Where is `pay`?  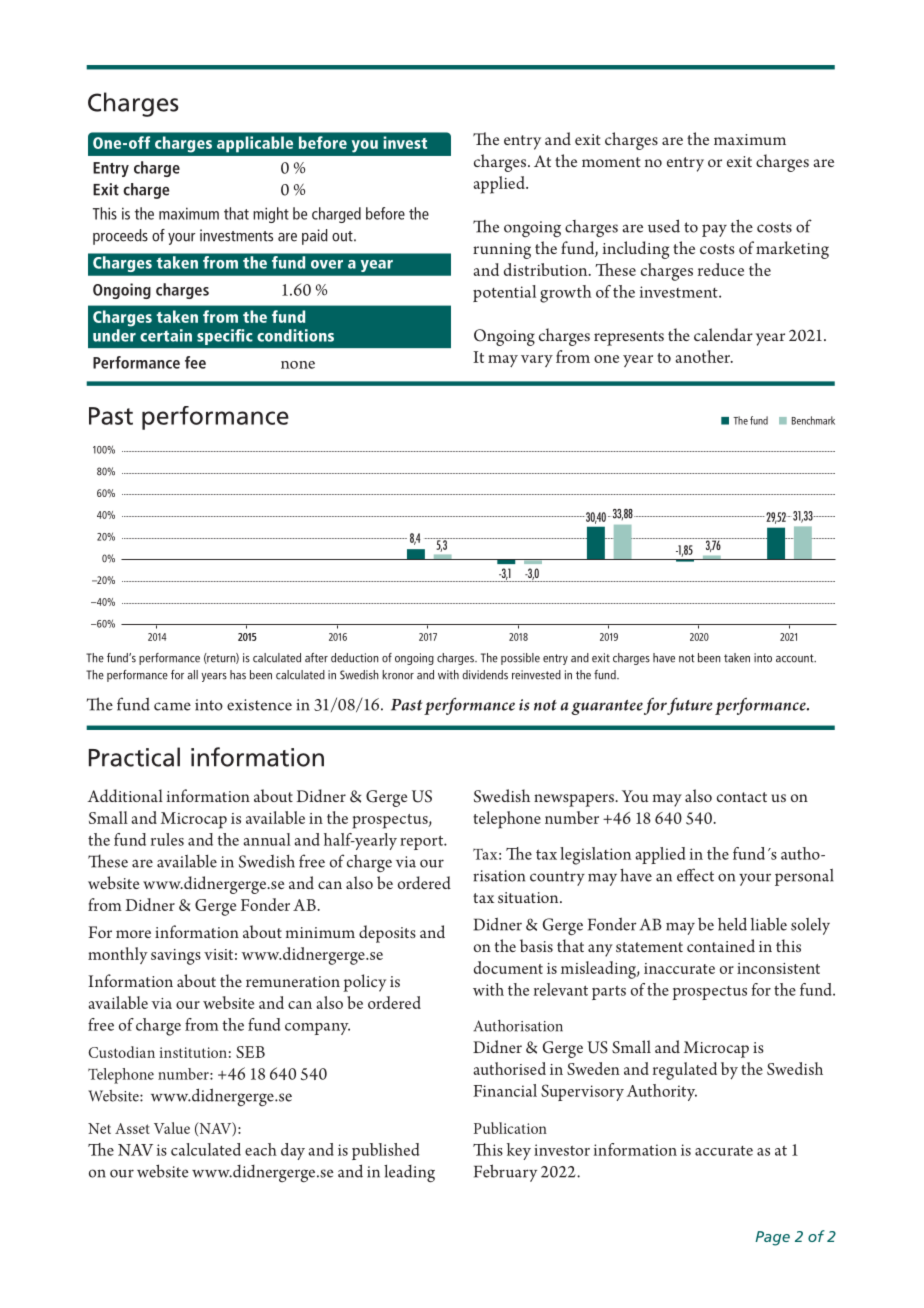
pay is located at coordinates (714, 230).
